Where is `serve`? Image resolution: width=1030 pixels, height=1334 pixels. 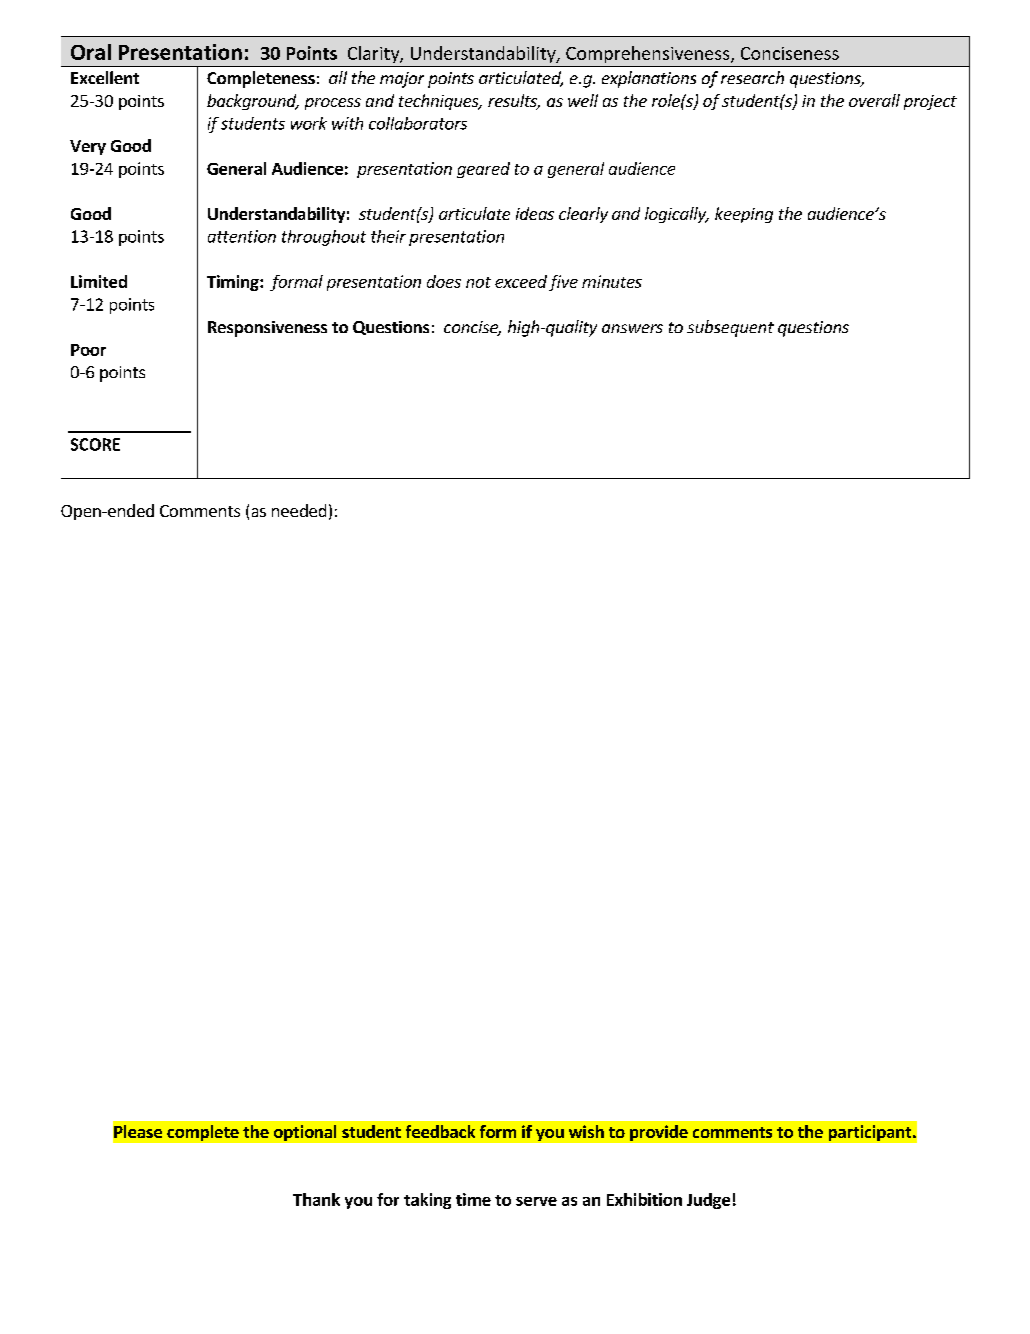 serve is located at coordinates (536, 1201).
